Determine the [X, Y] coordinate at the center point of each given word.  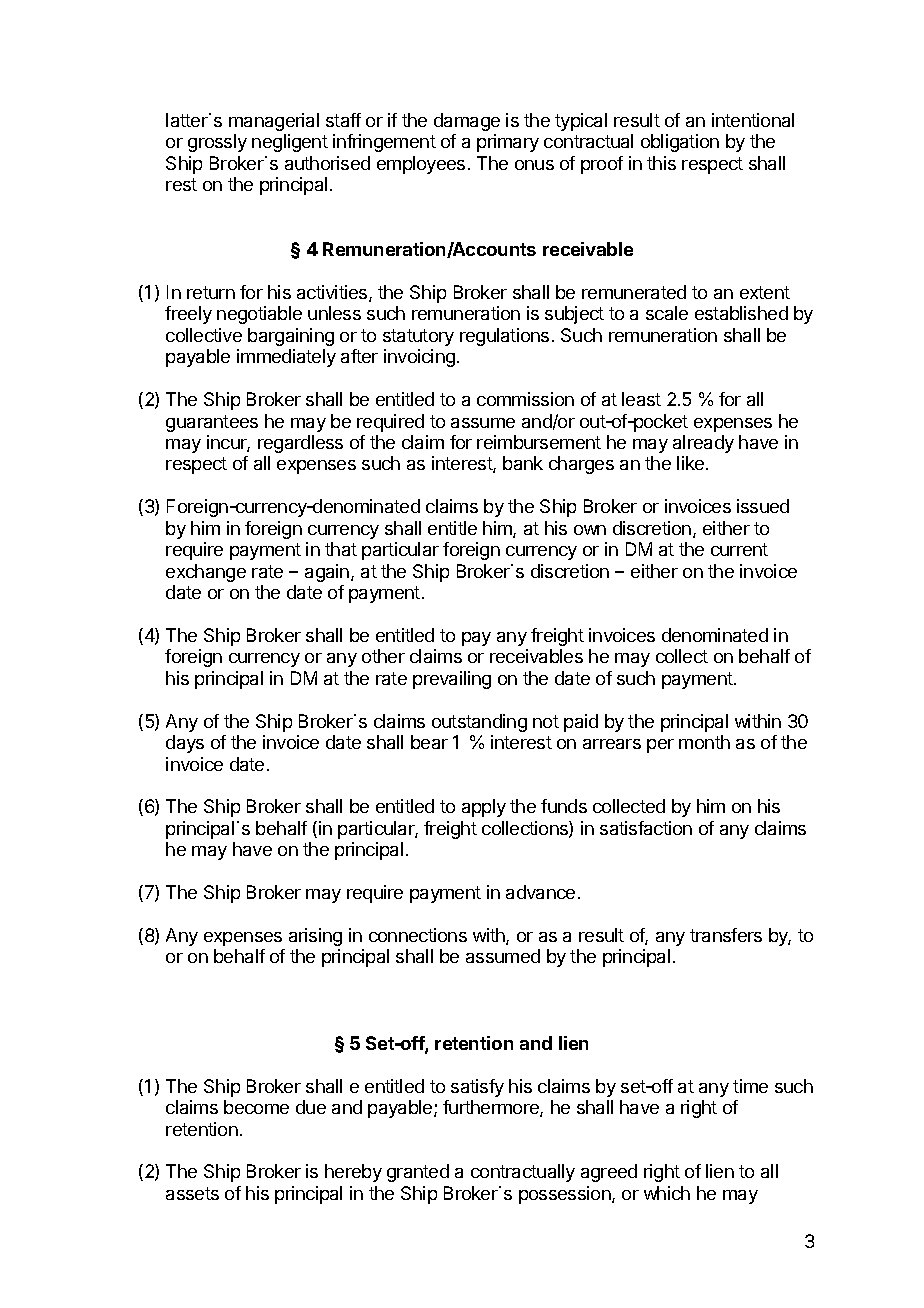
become [256, 1107]
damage [467, 122]
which [667, 1193]
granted [418, 1173]
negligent [290, 143]
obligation [680, 143]
